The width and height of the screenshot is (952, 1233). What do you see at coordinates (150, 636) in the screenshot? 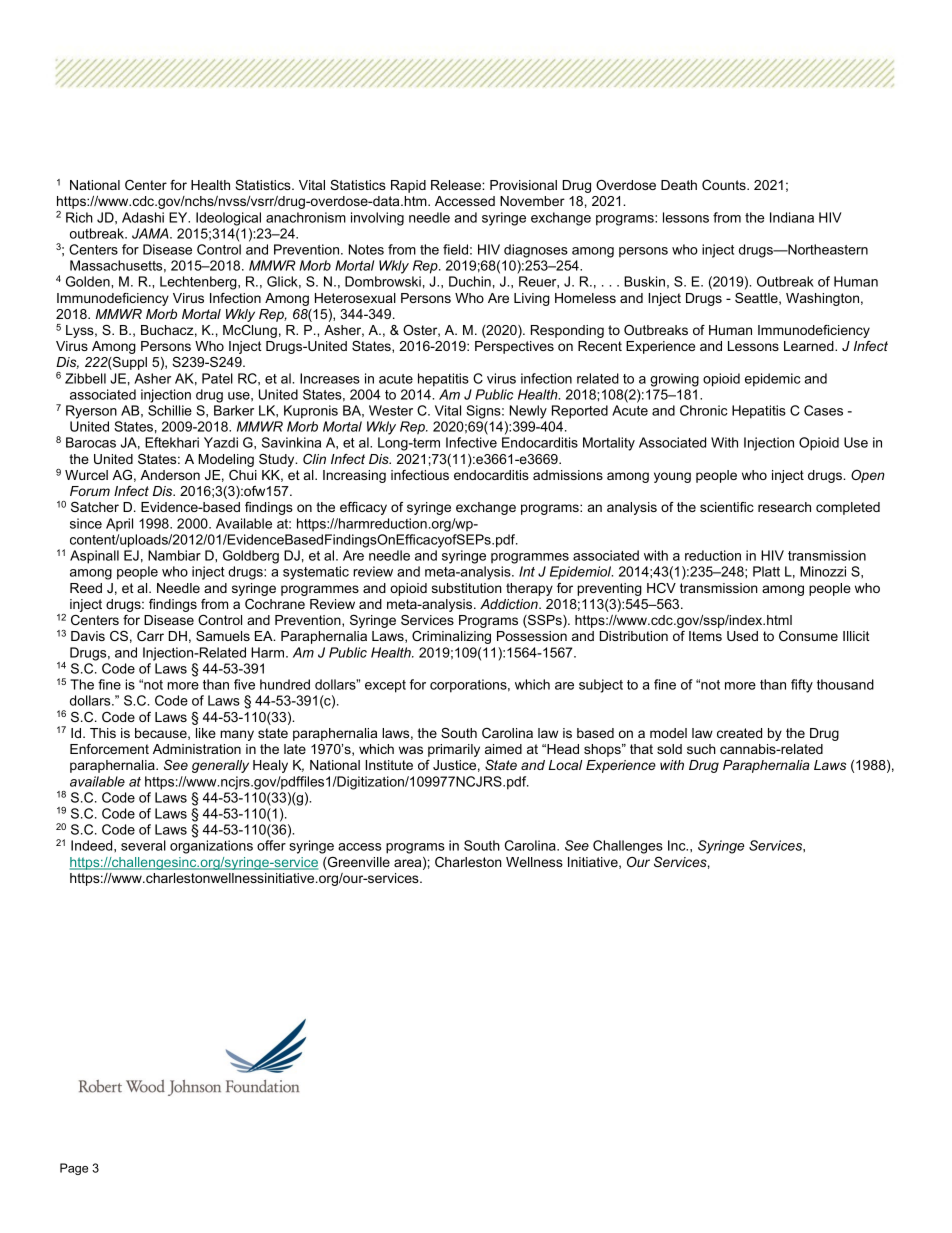
I see `Carr` at bounding box center [150, 636].
